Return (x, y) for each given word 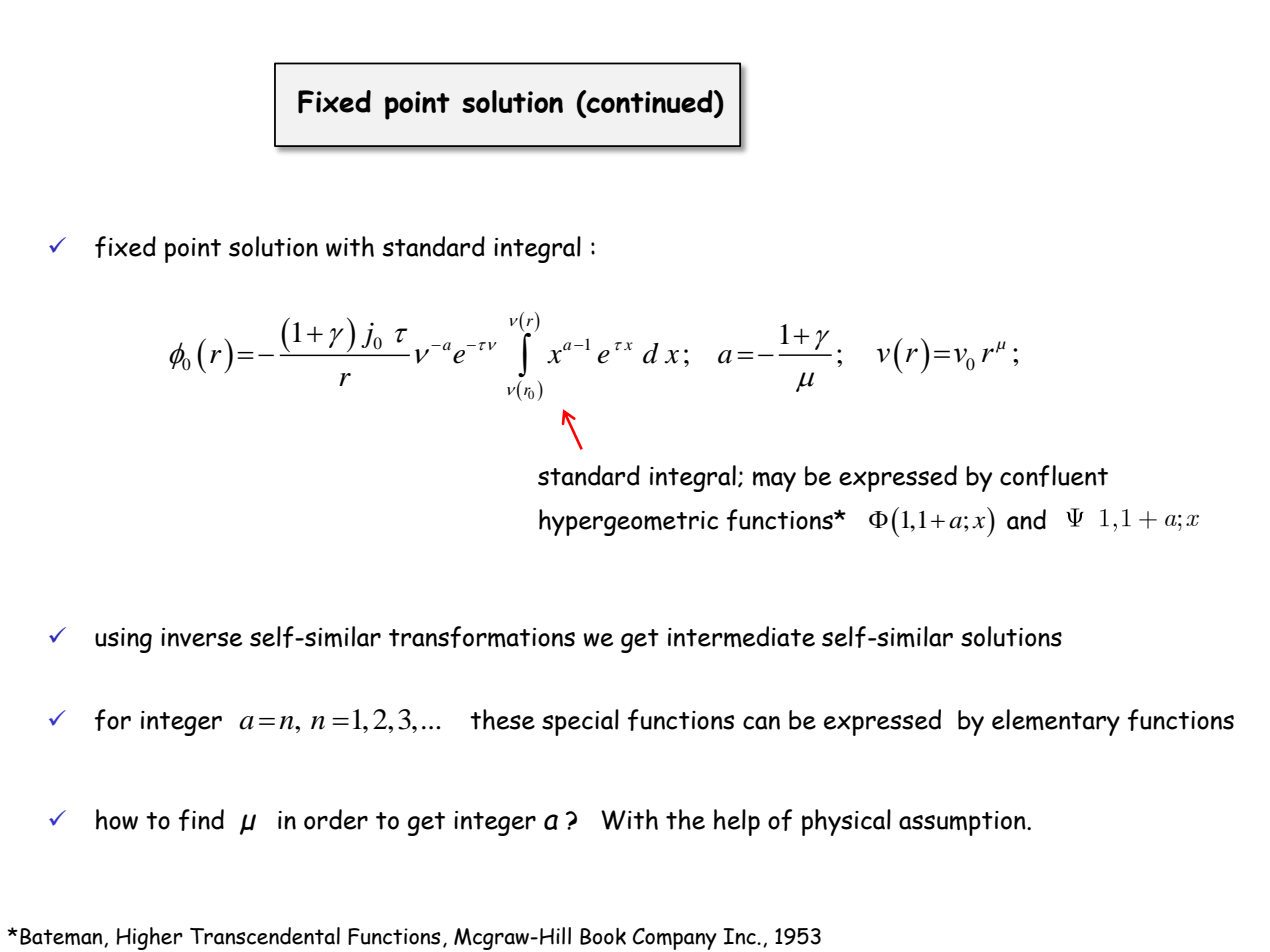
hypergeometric (628, 522)
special (580, 722)
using (123, 640)
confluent (1054, 476)
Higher (149, 938)
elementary (1056, 722)
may (774, 481)
